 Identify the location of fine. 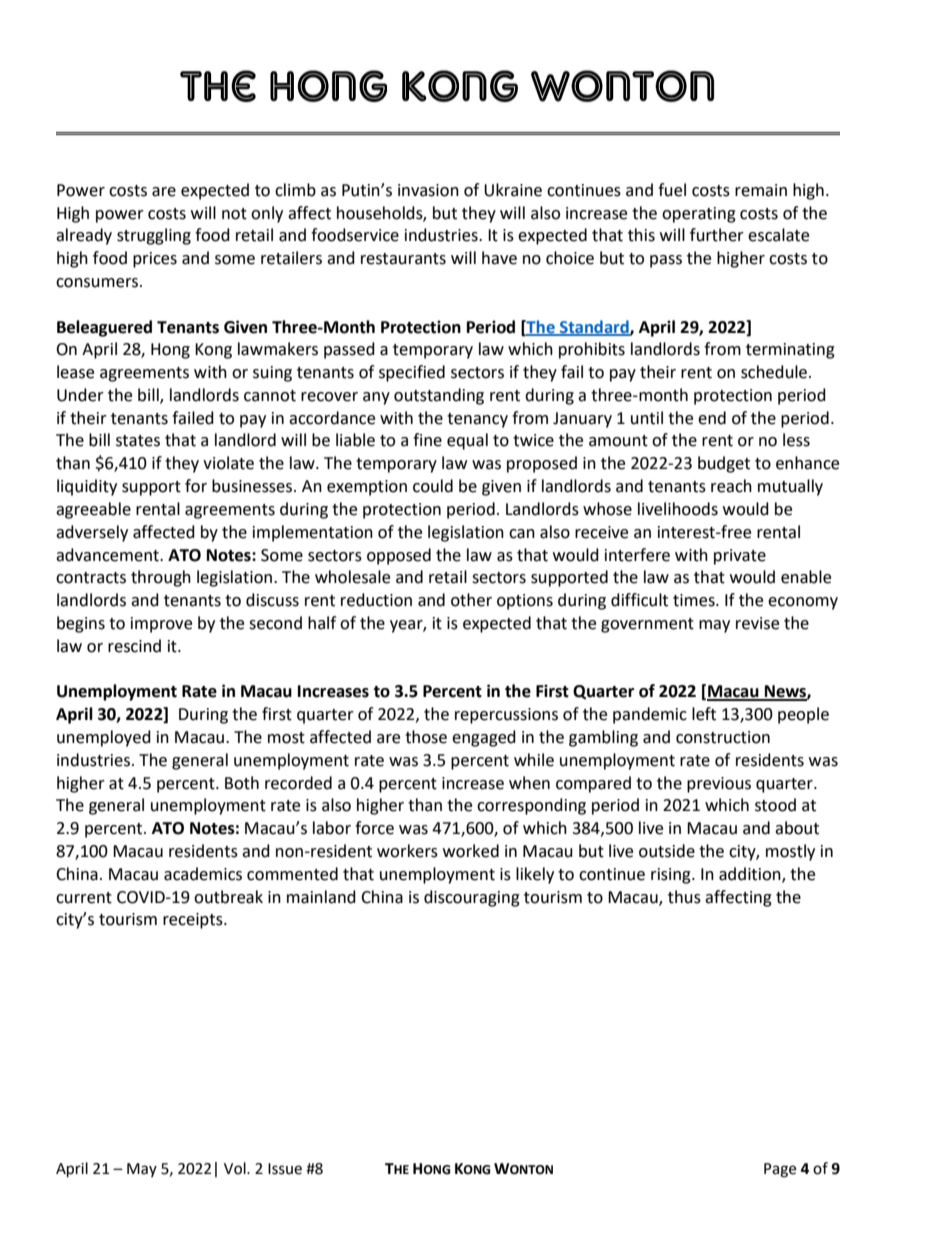
(427, 440).
